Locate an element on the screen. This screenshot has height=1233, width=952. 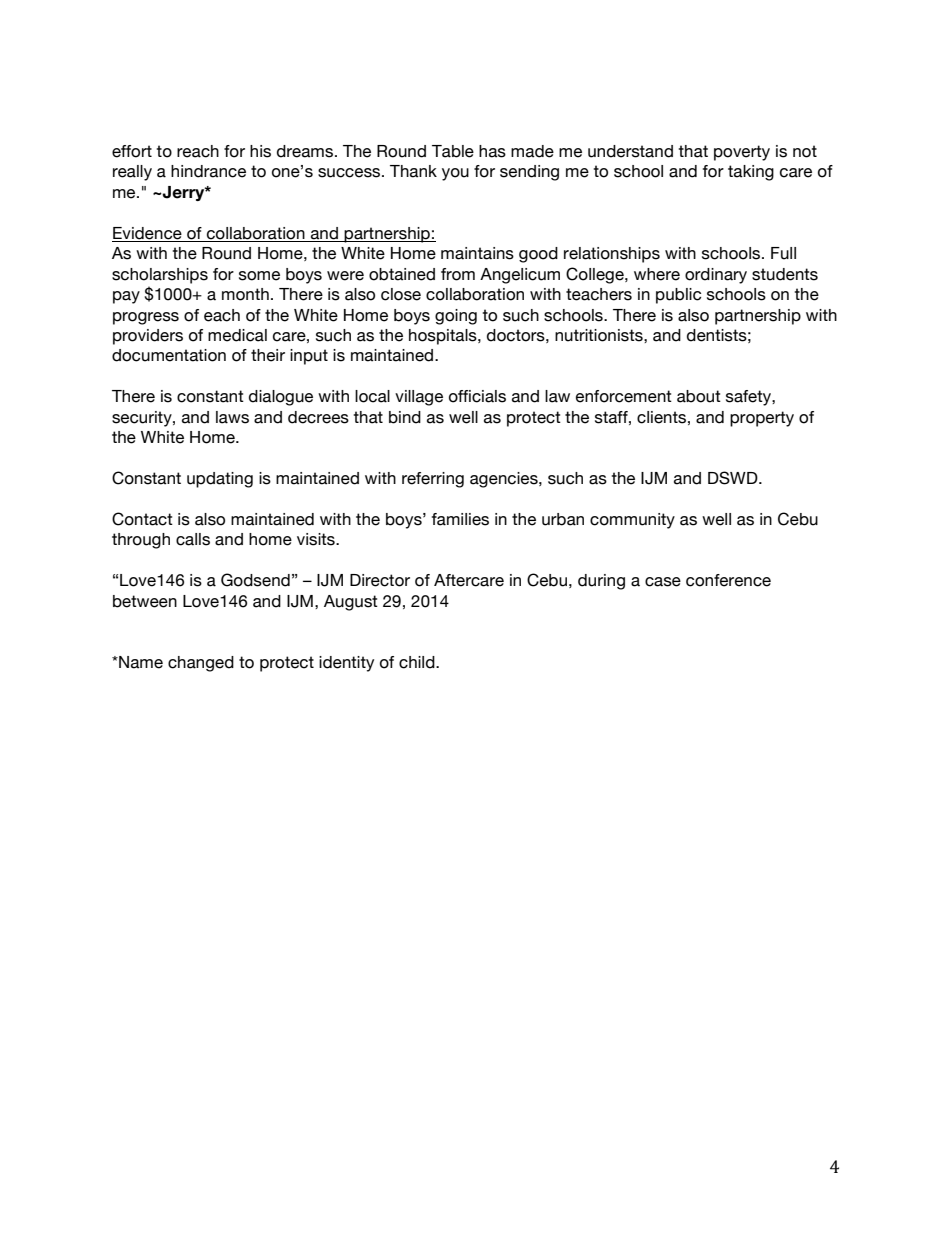
going is located at coordinates (456, 317).
